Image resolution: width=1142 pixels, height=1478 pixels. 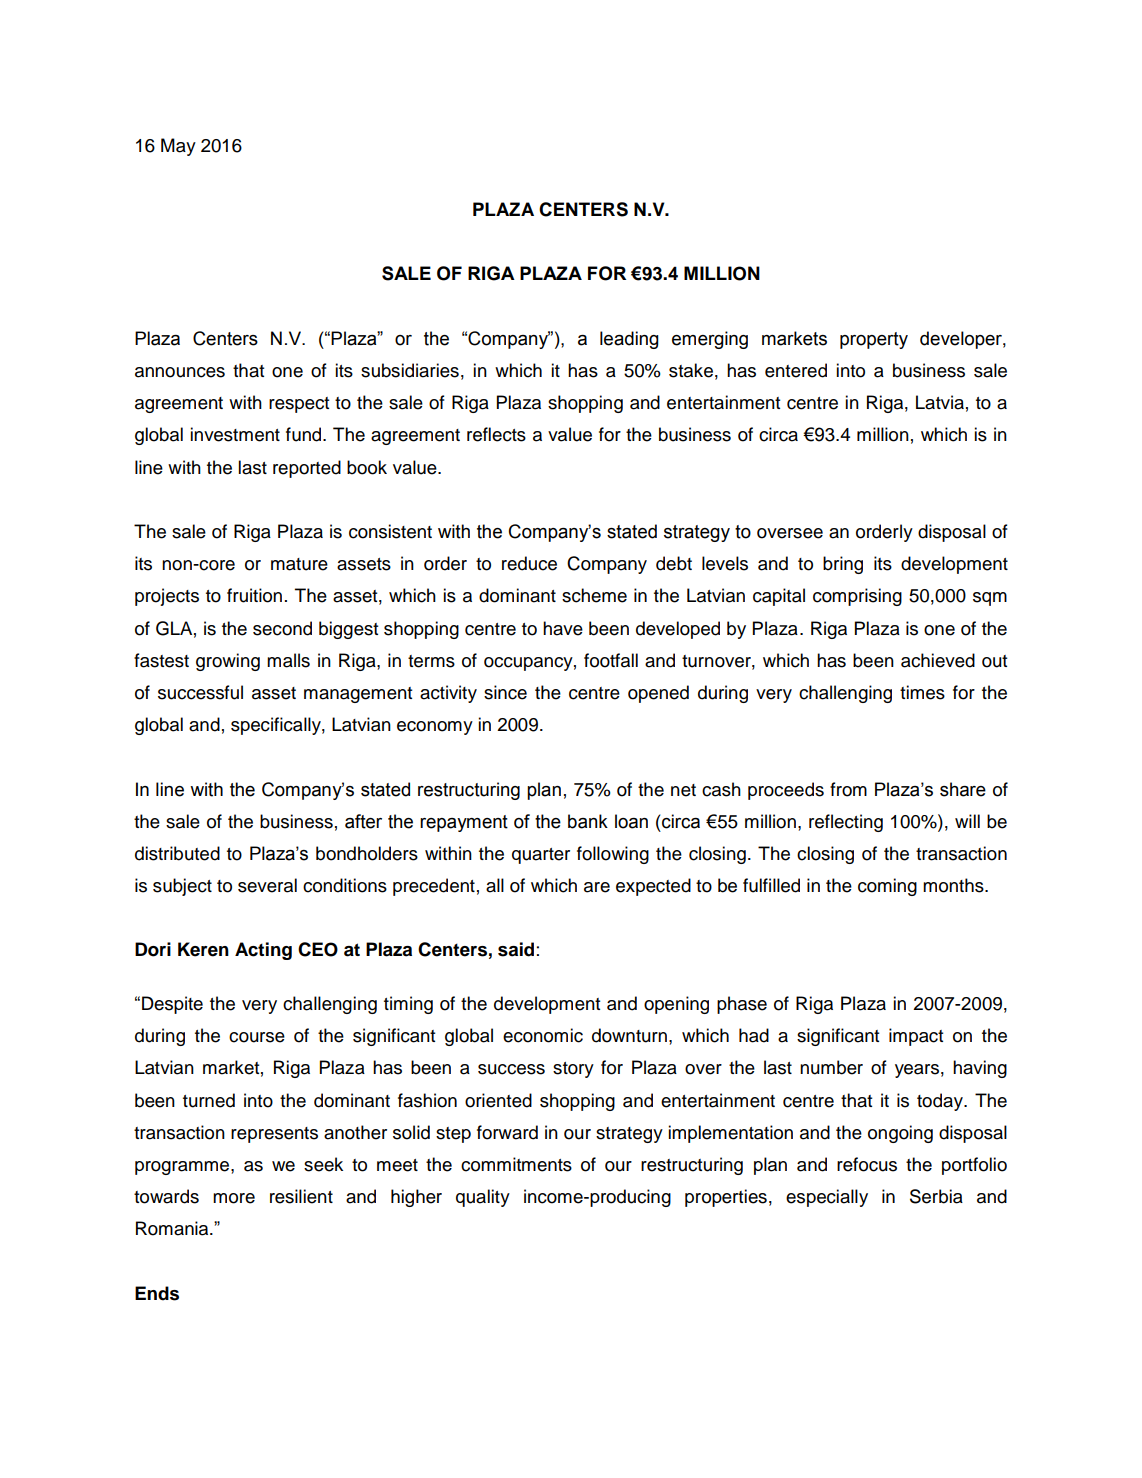 I want to click on reflects, so click(x=496, y=434).
